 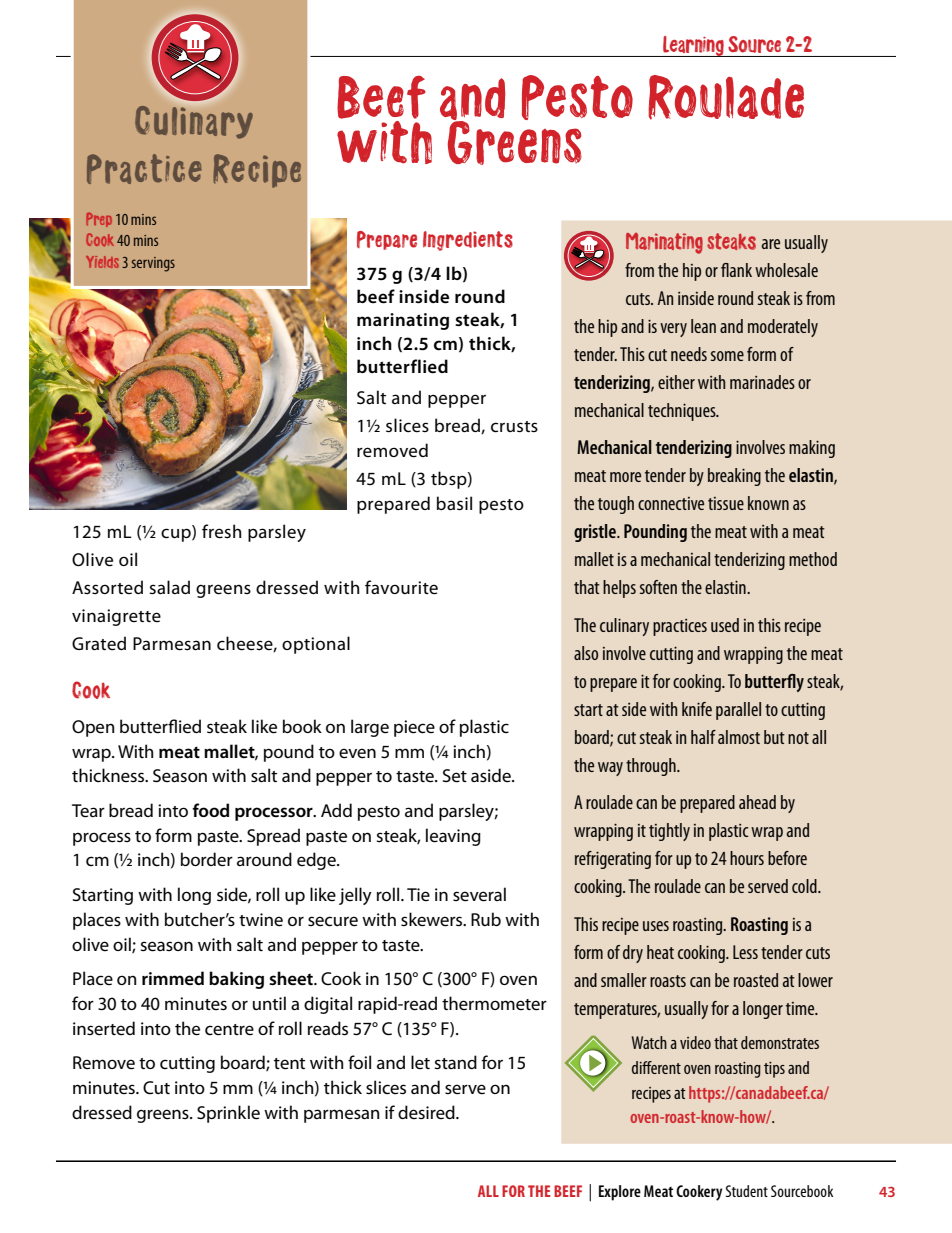 I want to click on ahead, so click(x=757, y=802).
